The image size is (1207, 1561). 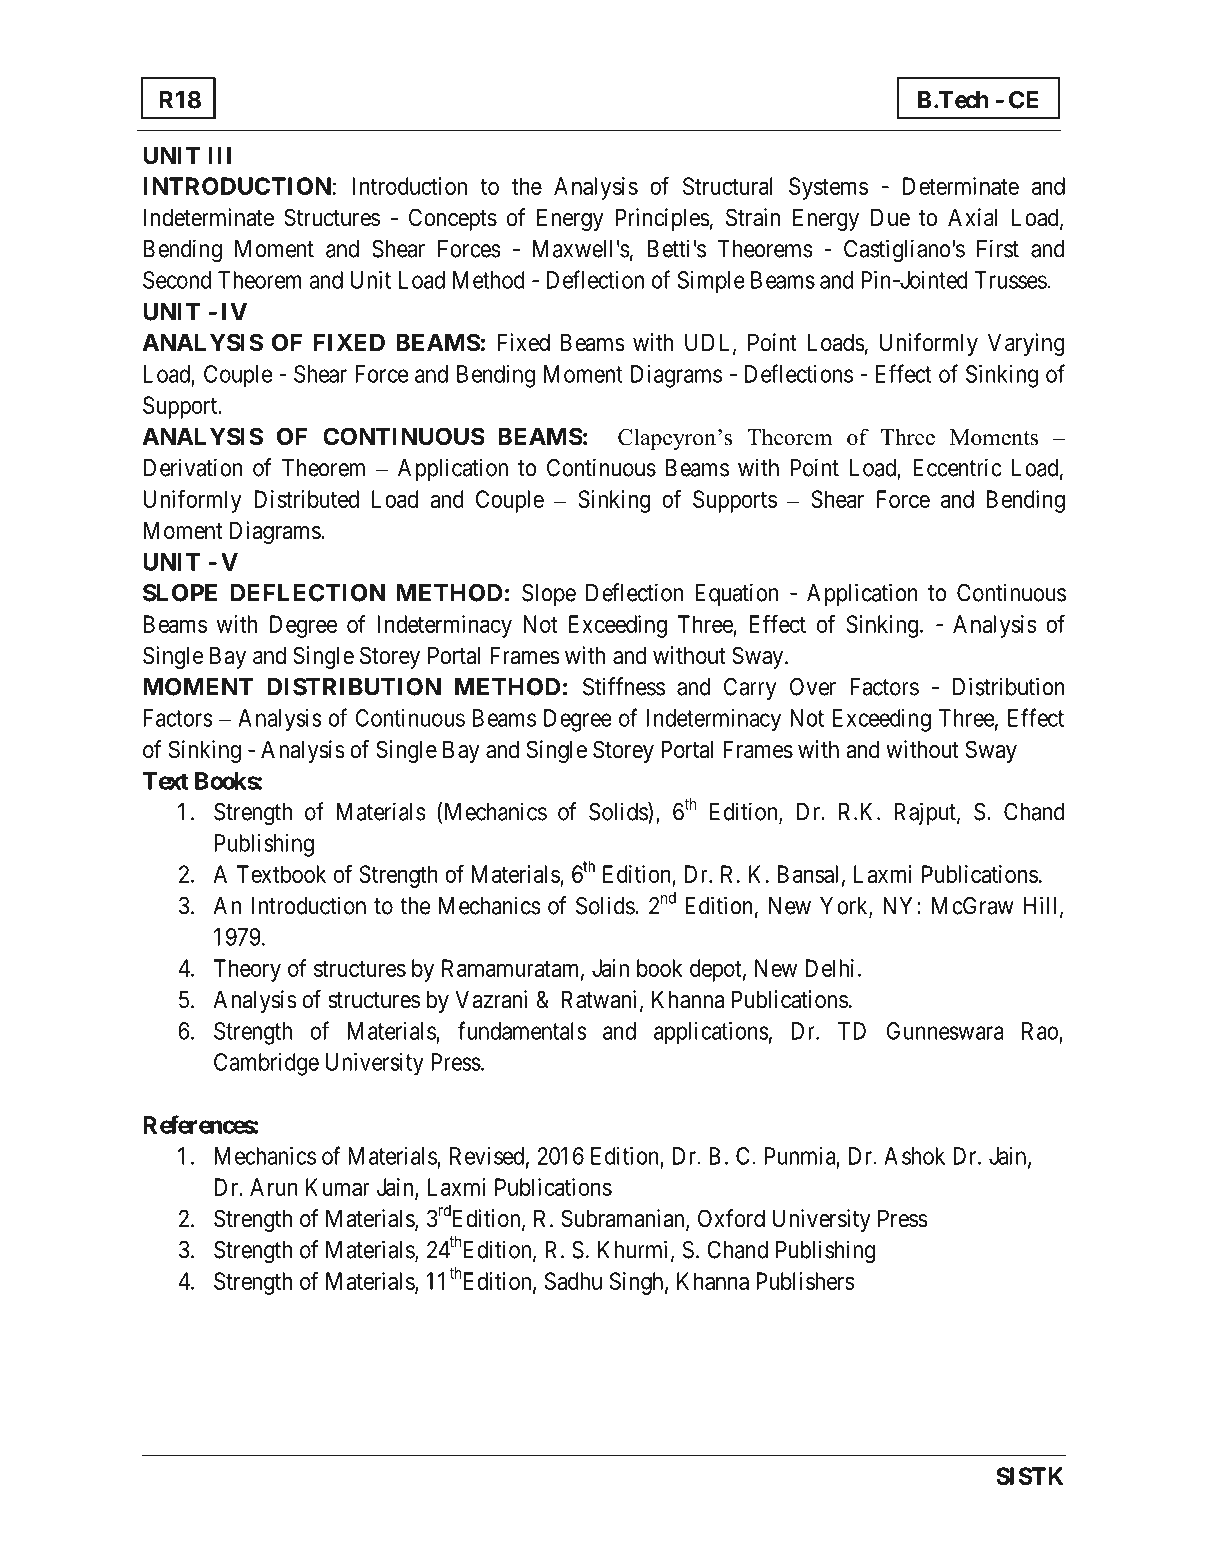 I want to click on Bansal, so click(x=808, y=874).
